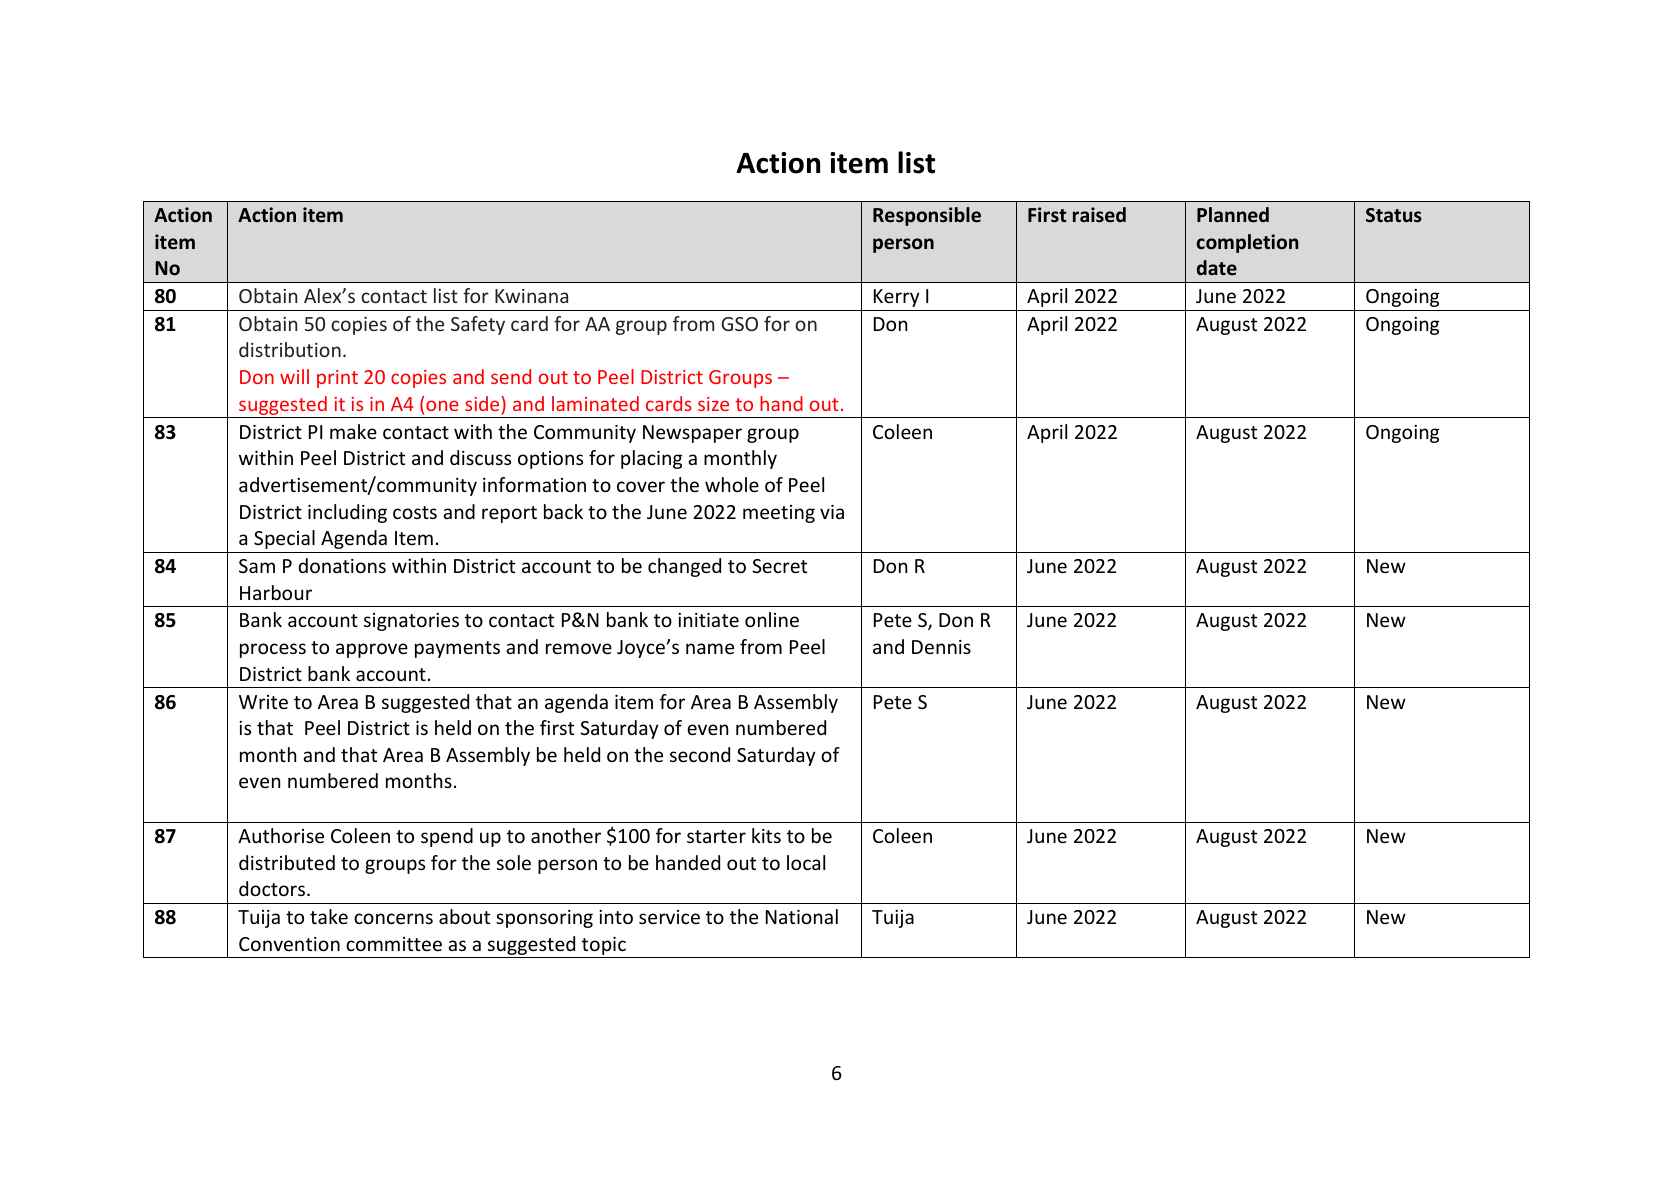 Image resolution: width=1673 pixels, height=1183 pixels. What do you see at coordinates (806, 862) in the screenshot?
I see `local` at bounding box center [806, 862].
